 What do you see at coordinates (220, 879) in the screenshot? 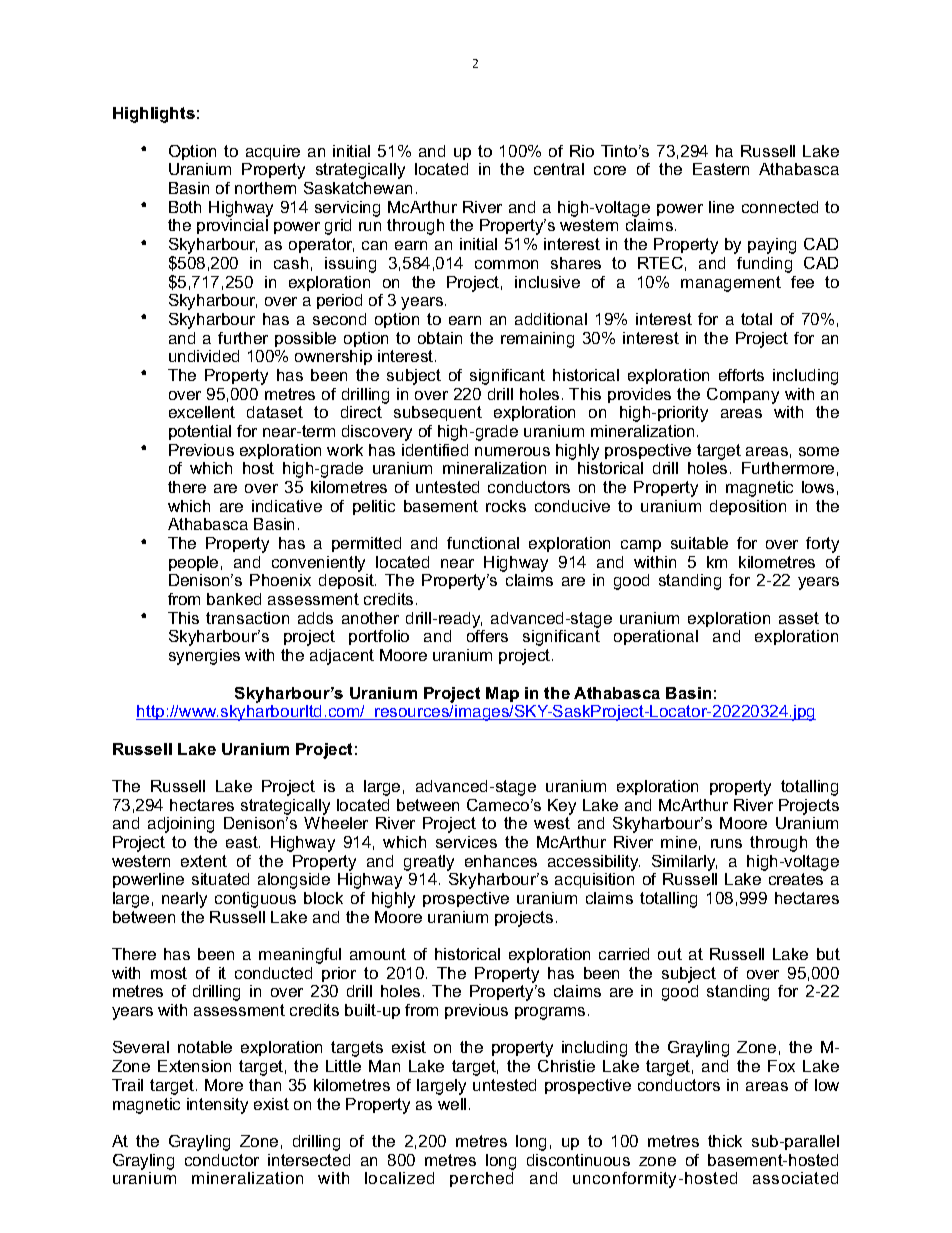
I see `situated` at bounding box center [220, 879].
